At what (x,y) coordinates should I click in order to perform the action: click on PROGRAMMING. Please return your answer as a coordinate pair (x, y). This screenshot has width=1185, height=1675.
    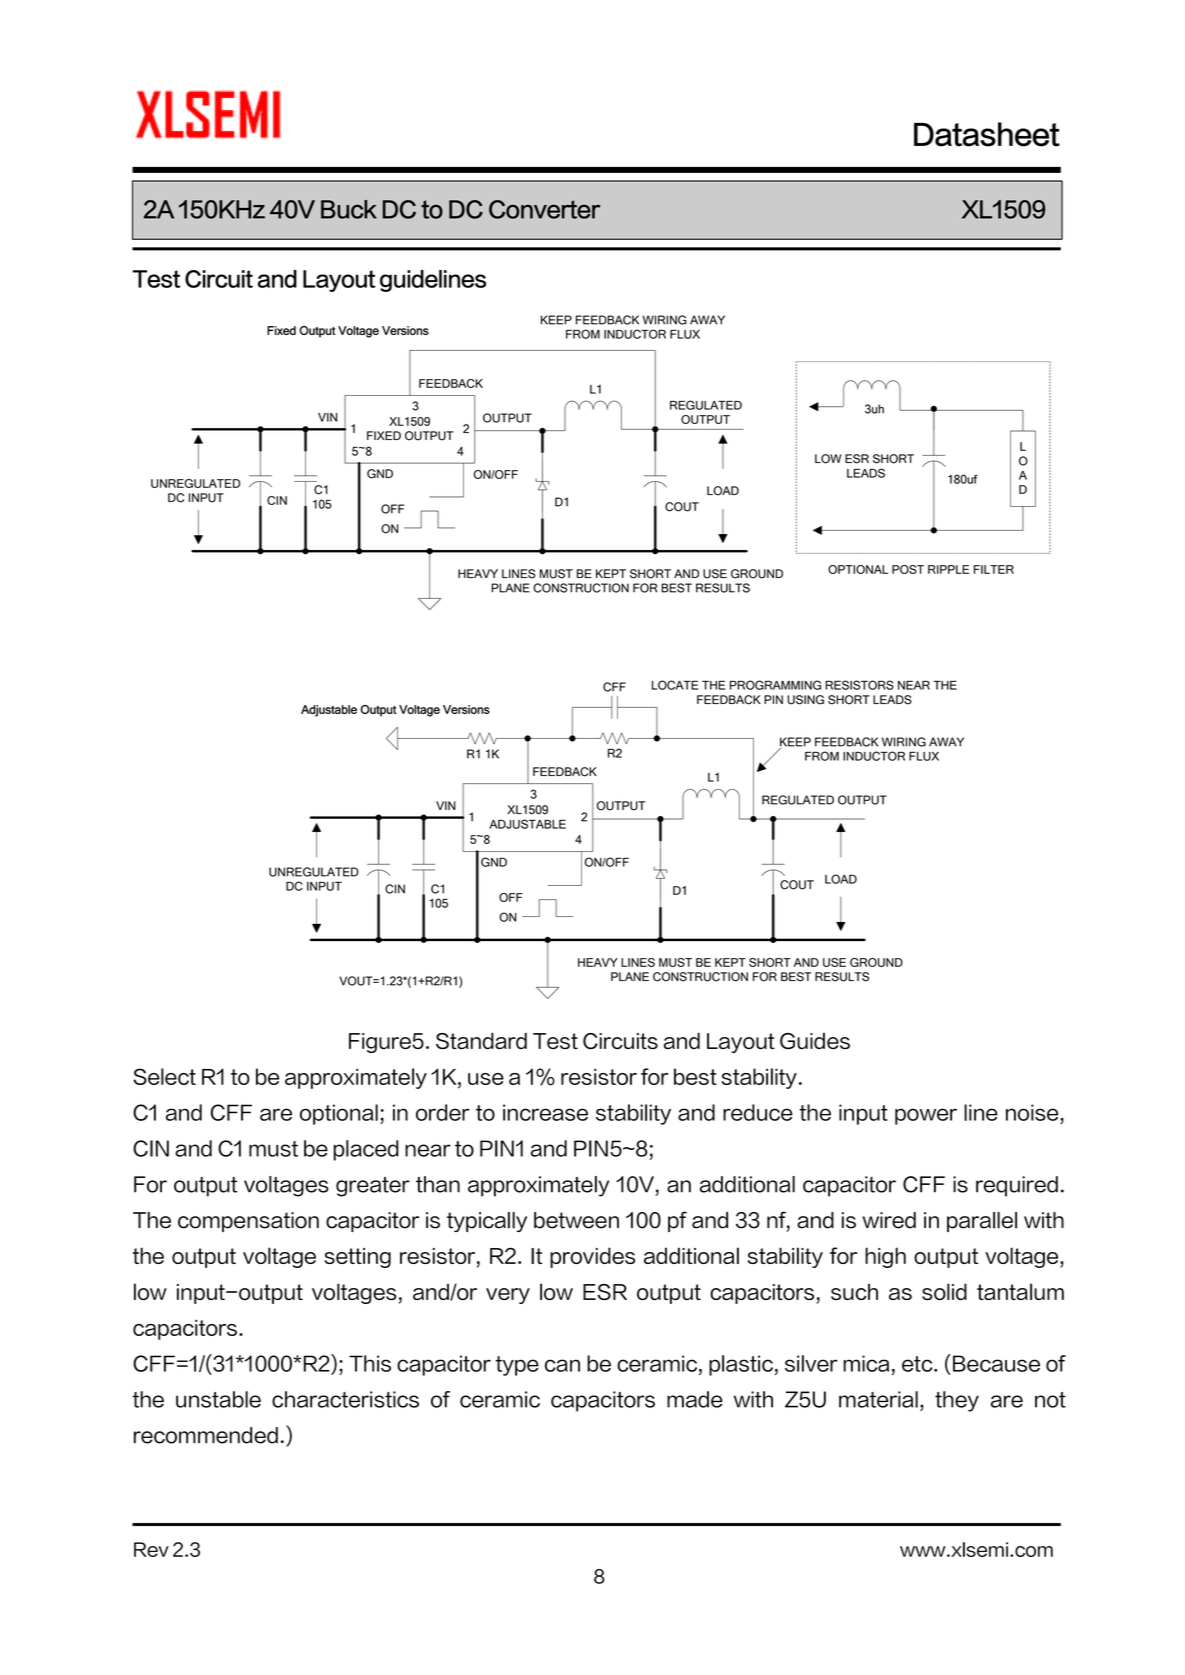
    Looking at the image, I should click on (775, 685).
